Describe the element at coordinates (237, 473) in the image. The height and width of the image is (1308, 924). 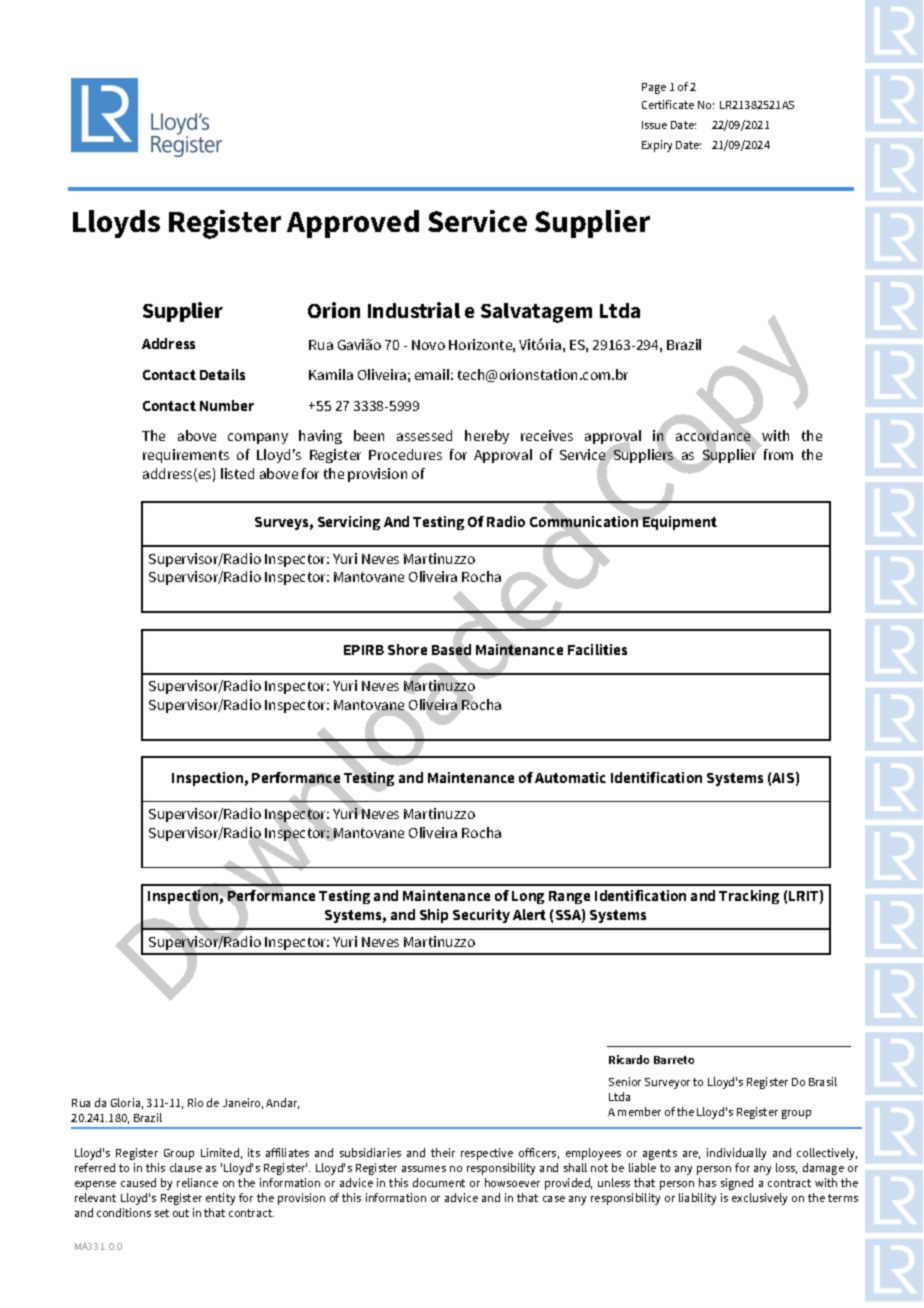
I see `listed` at that location.
